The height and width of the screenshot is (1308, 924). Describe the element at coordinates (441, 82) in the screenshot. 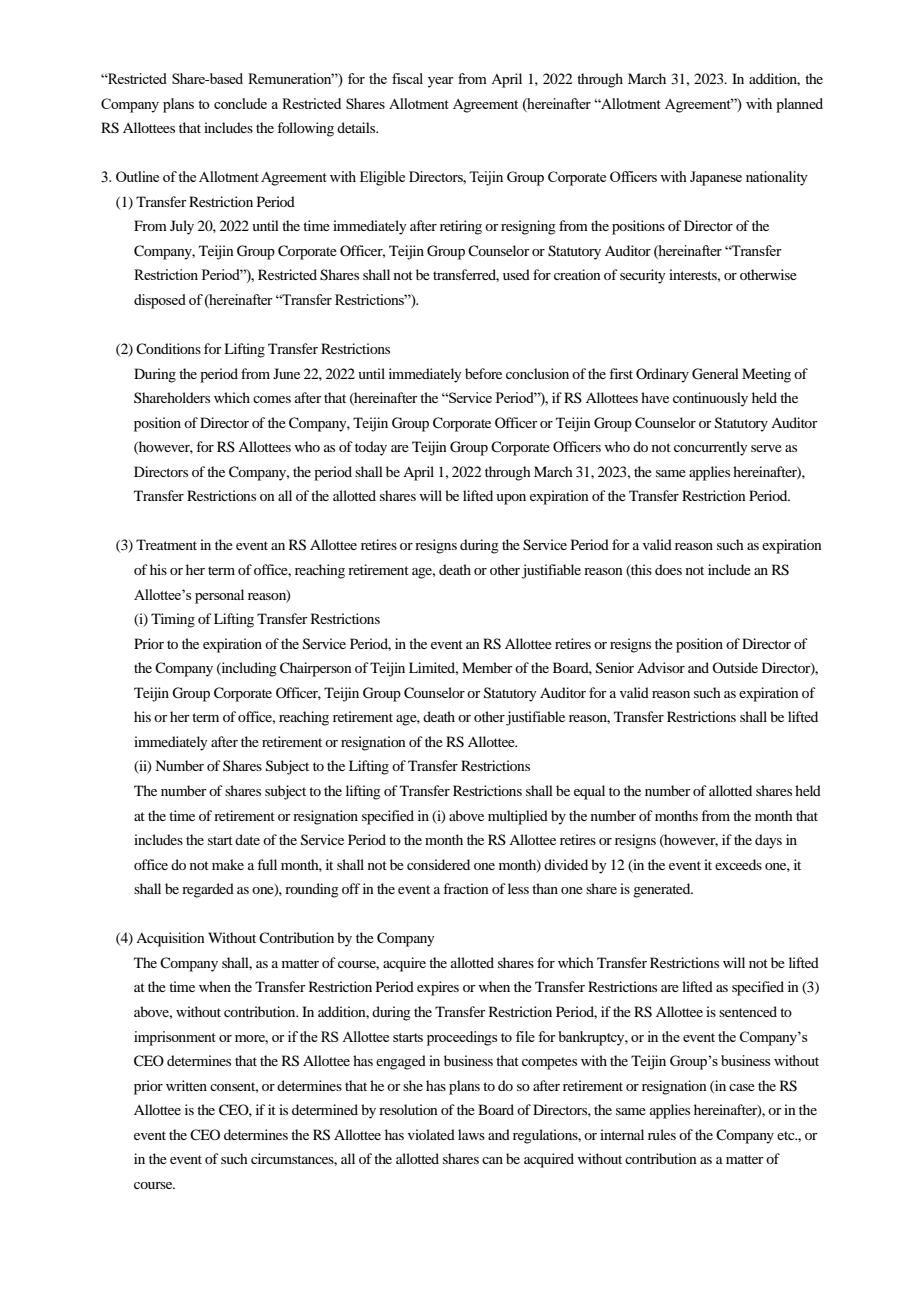

I see `year` at that location.
